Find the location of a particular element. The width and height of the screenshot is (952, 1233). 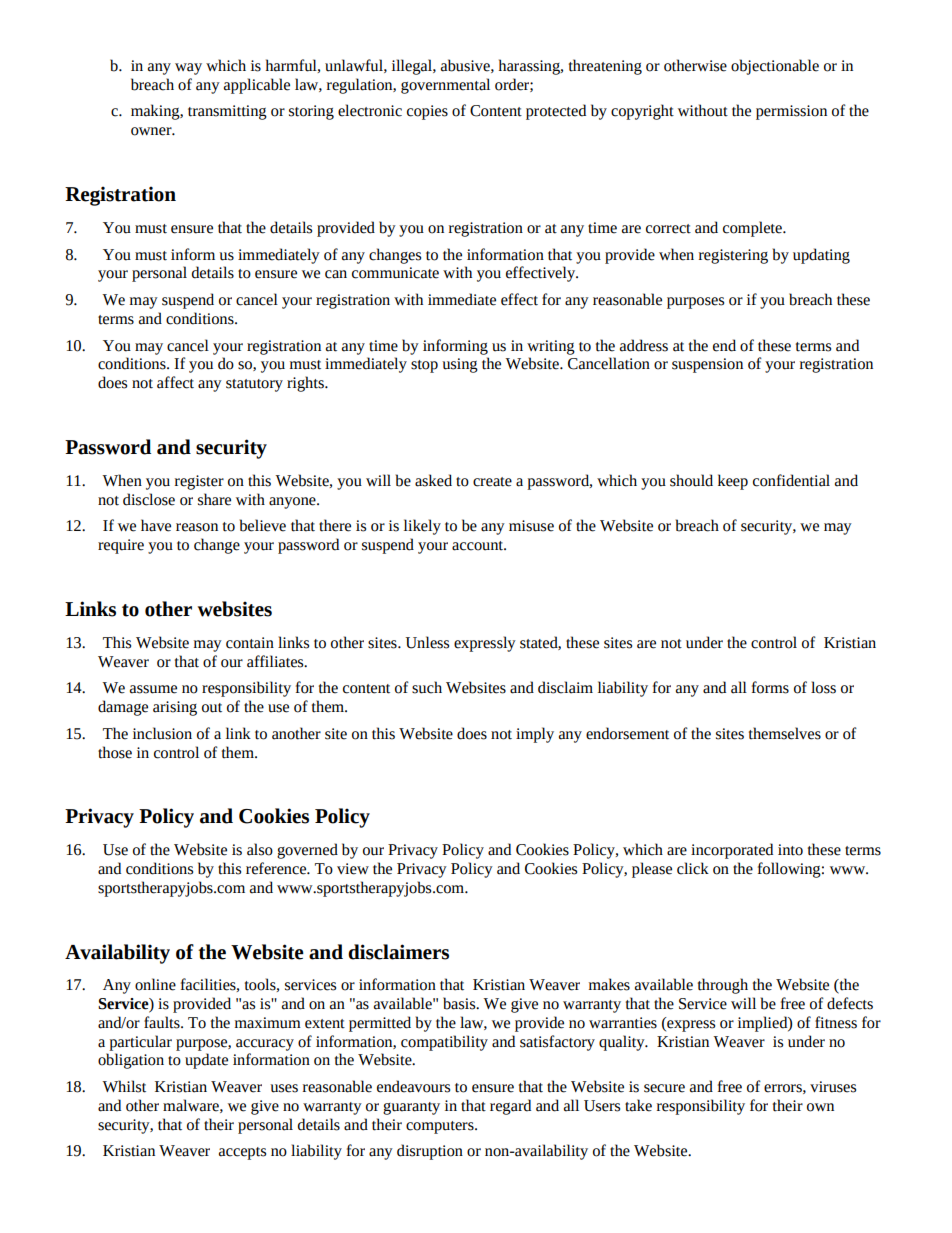

regard is located at coordinates (510, 1107).
